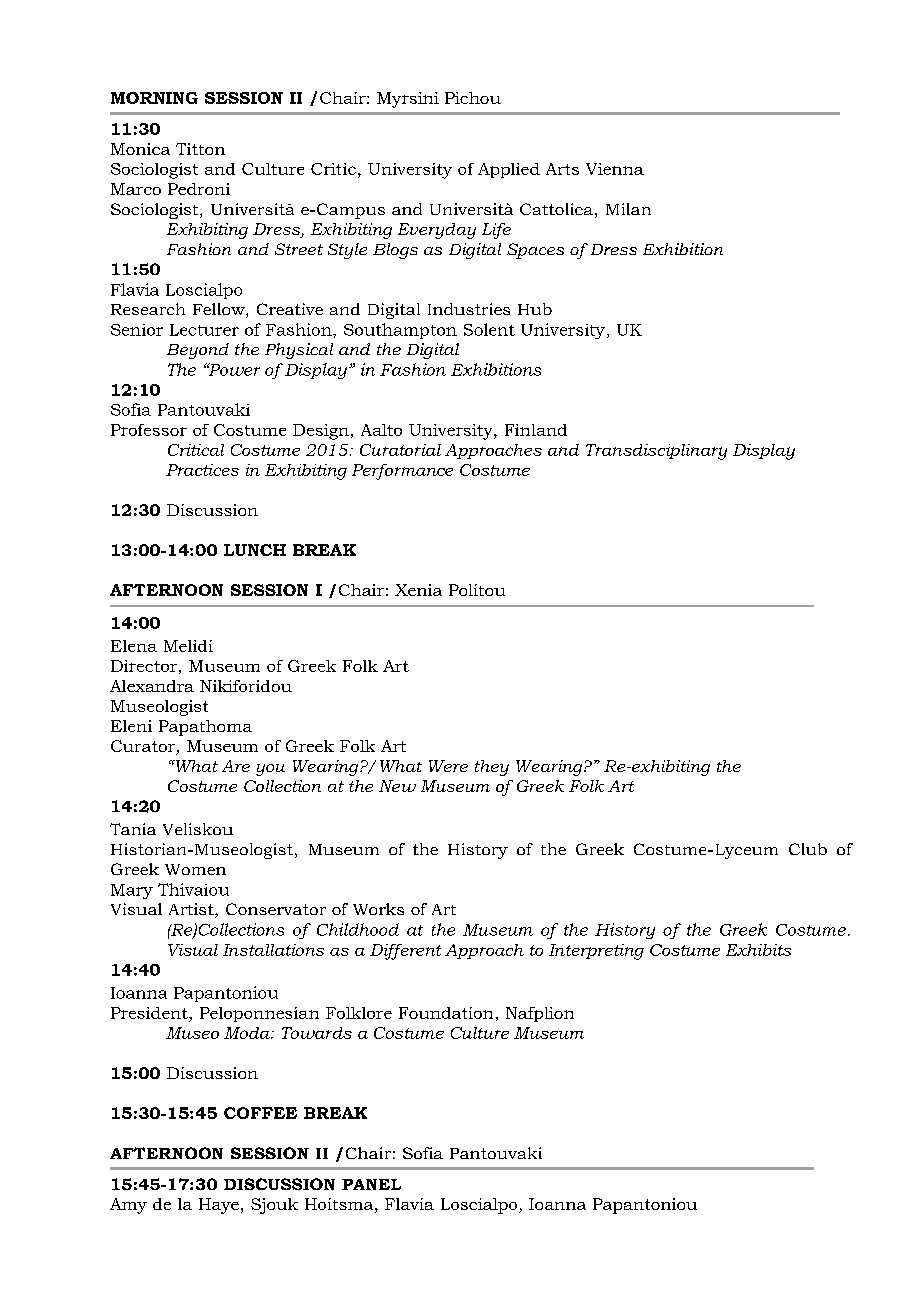 The image size is (924, 1307). What do you see at coordinates (154, 98) in the image?
I see `MORNING` at bounding box center [154, 98].
